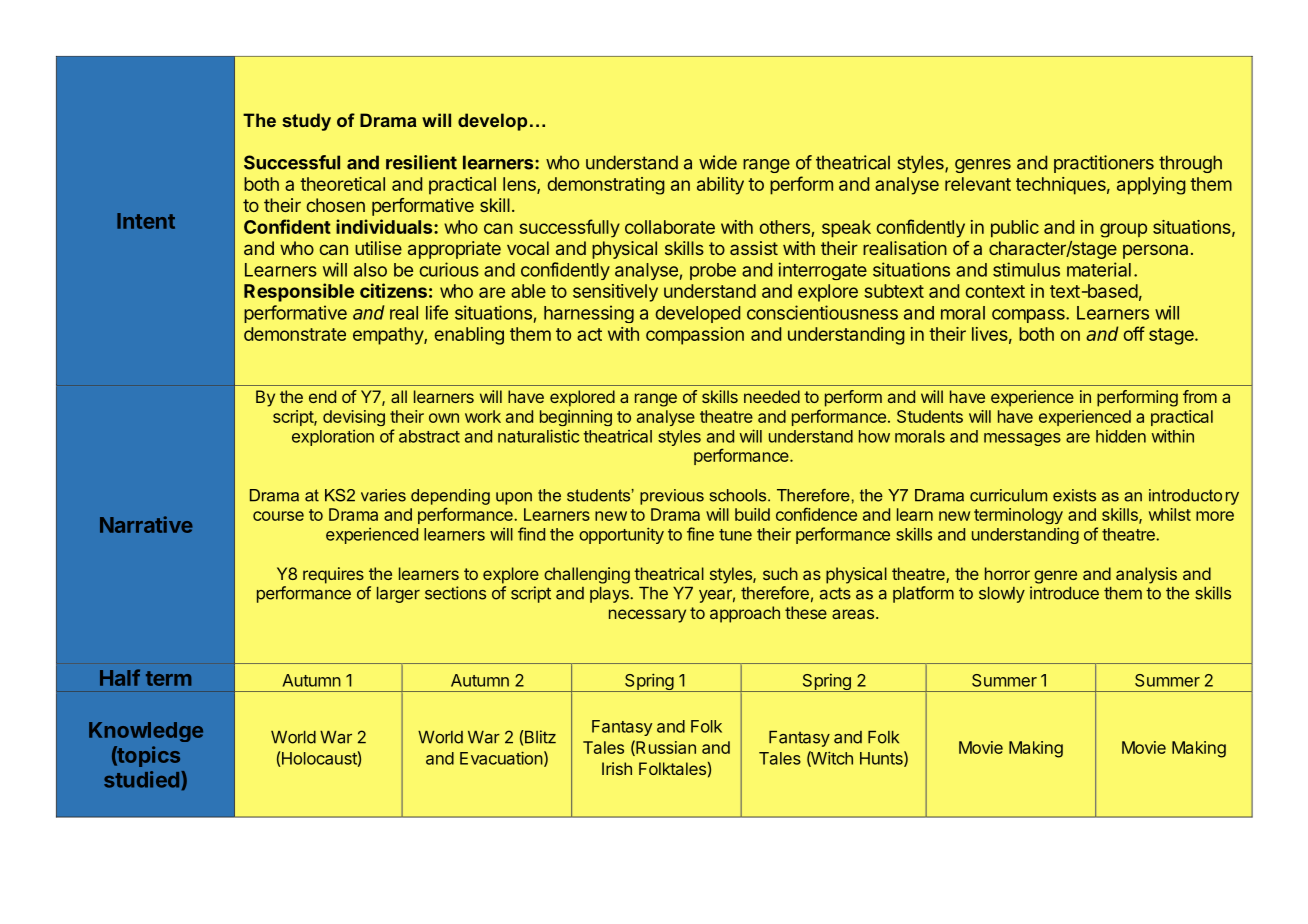  Describe the element at coordinates (295, 334) in the page. I see `demonstrate` at that location.
